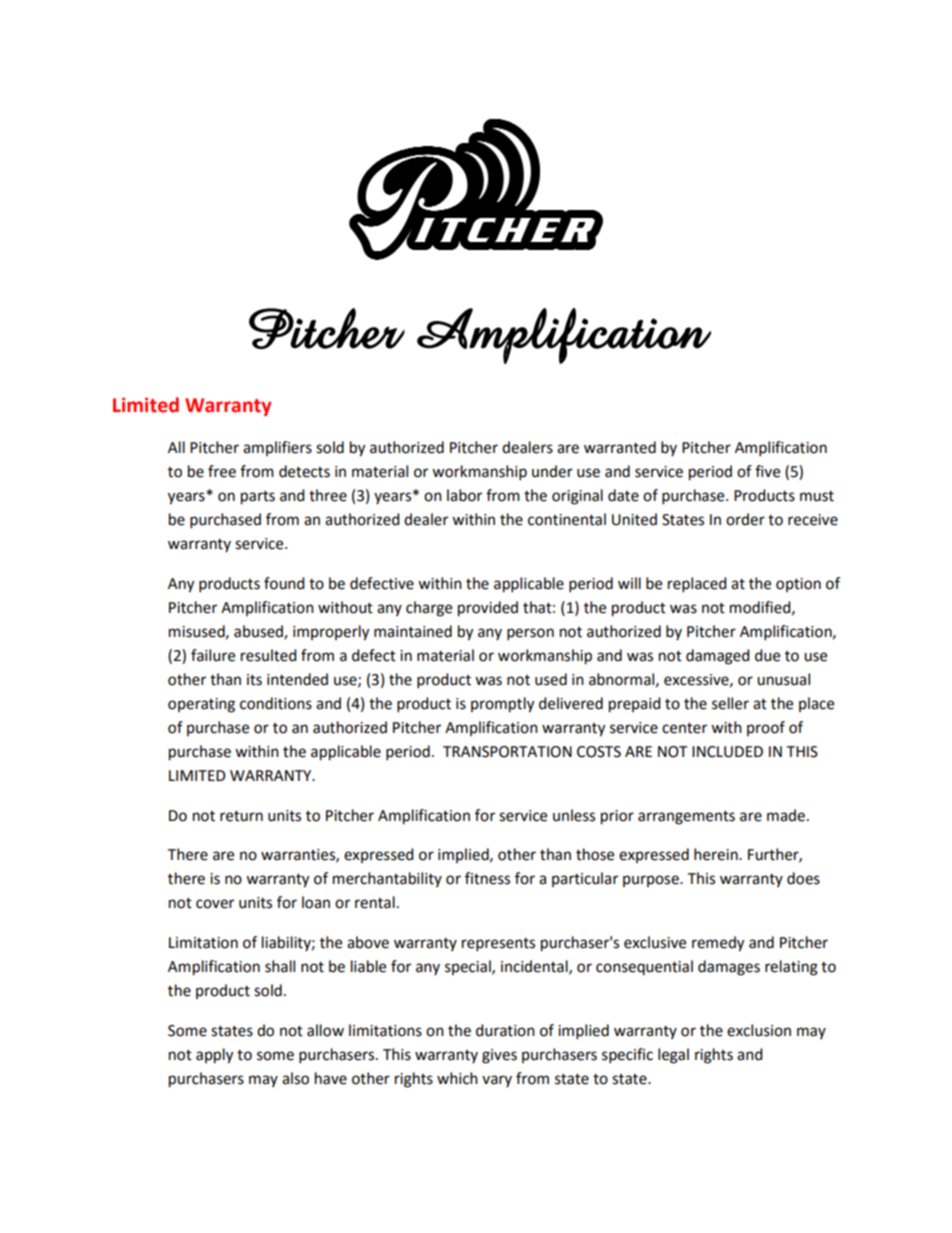  Describe the element at coordinates (499, 1056) in the screenshot. I see `gives` at that location.
